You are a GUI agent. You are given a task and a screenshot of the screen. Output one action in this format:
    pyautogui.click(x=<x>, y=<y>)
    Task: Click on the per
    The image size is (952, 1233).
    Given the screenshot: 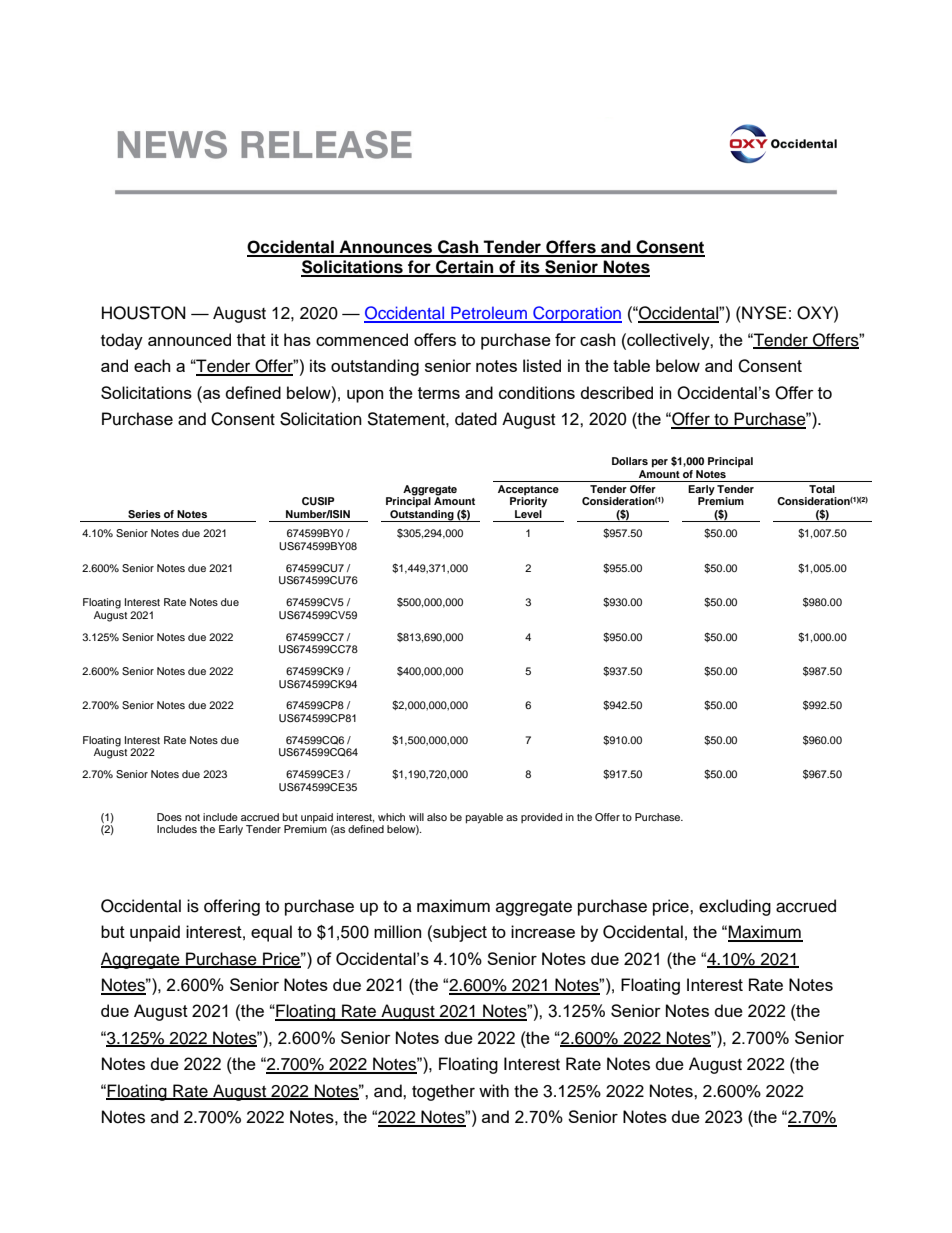 What is the action you would take?
    pyautogui.click(x=660, y=463)
